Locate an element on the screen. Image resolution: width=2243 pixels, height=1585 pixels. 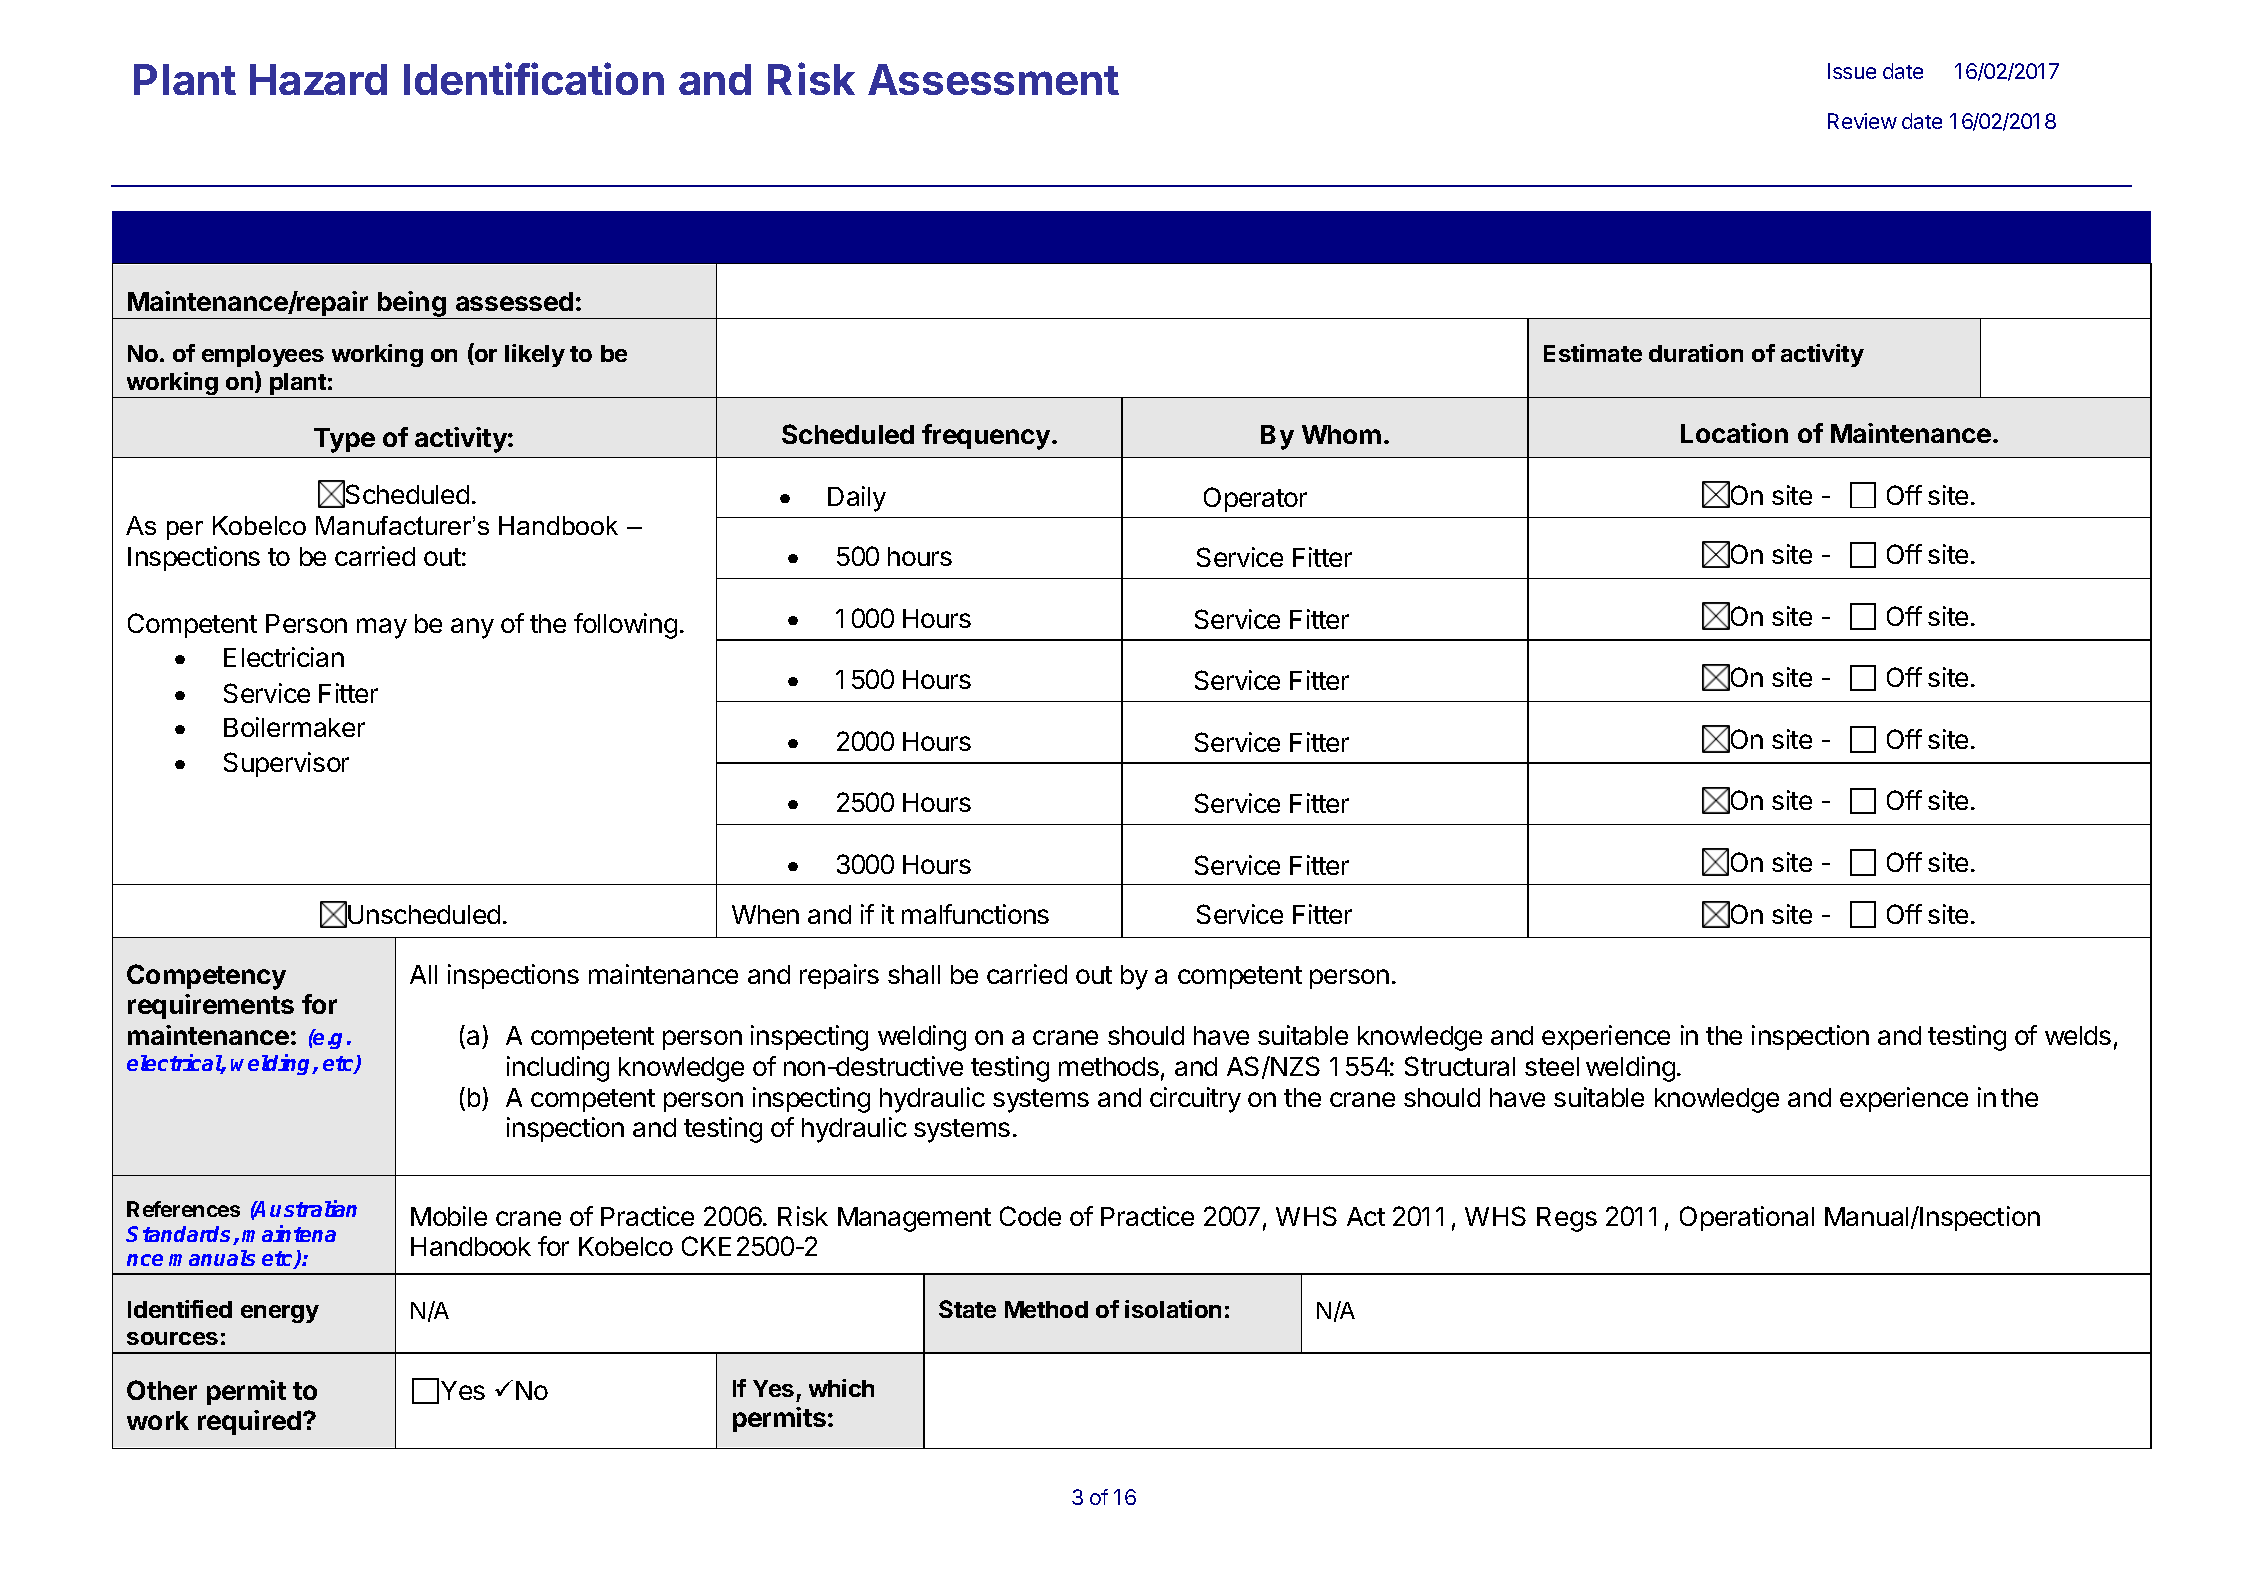
isolation is located at coordinates (1173, 1309).
